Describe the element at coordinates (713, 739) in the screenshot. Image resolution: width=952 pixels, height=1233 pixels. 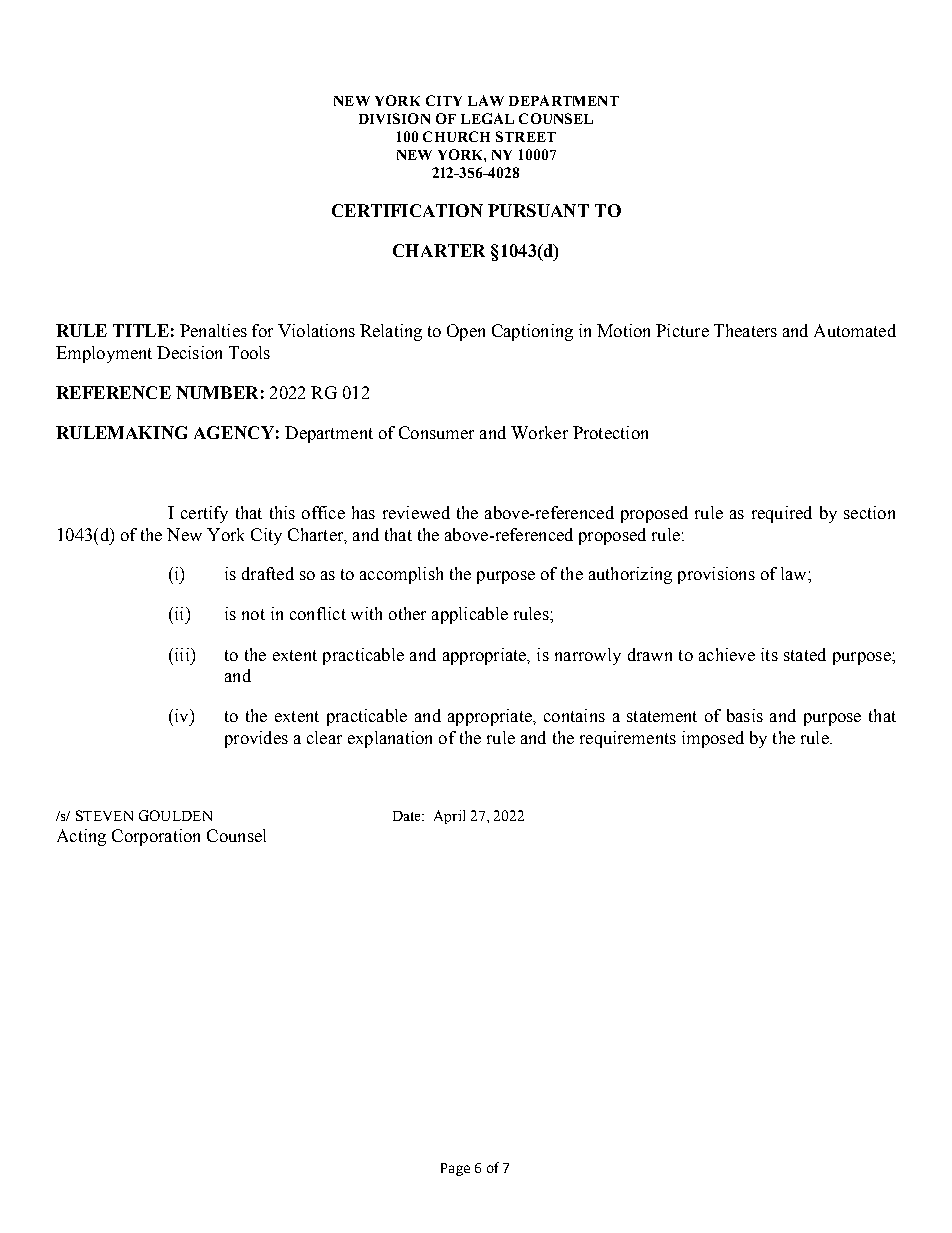
I see `imposed` at that location.
